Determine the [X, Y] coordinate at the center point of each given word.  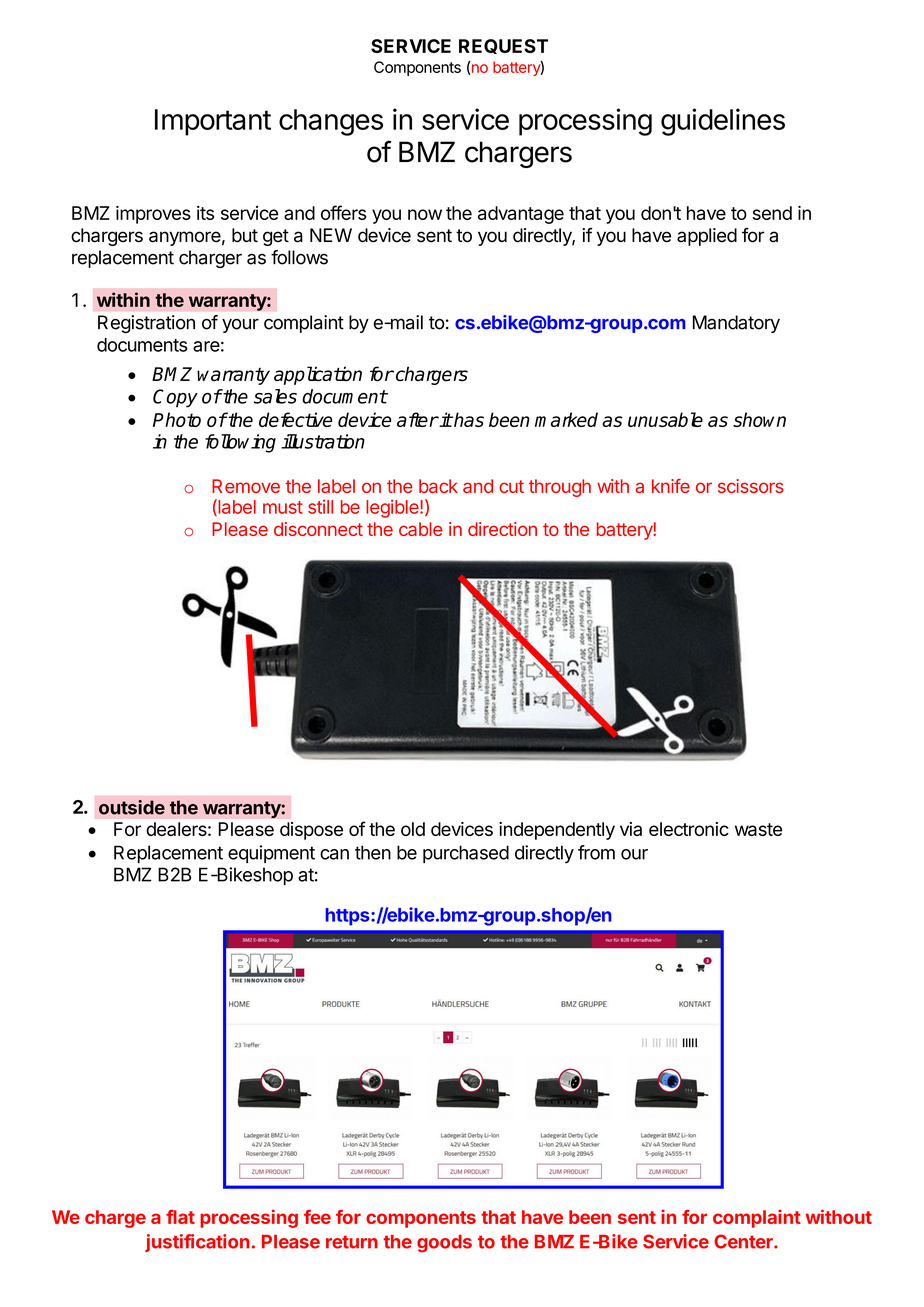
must [283, 507]
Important [213, 122]
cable [421, 529]
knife [671, 486]
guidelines [723, 122]
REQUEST [503, 46]
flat [180, 1216]
